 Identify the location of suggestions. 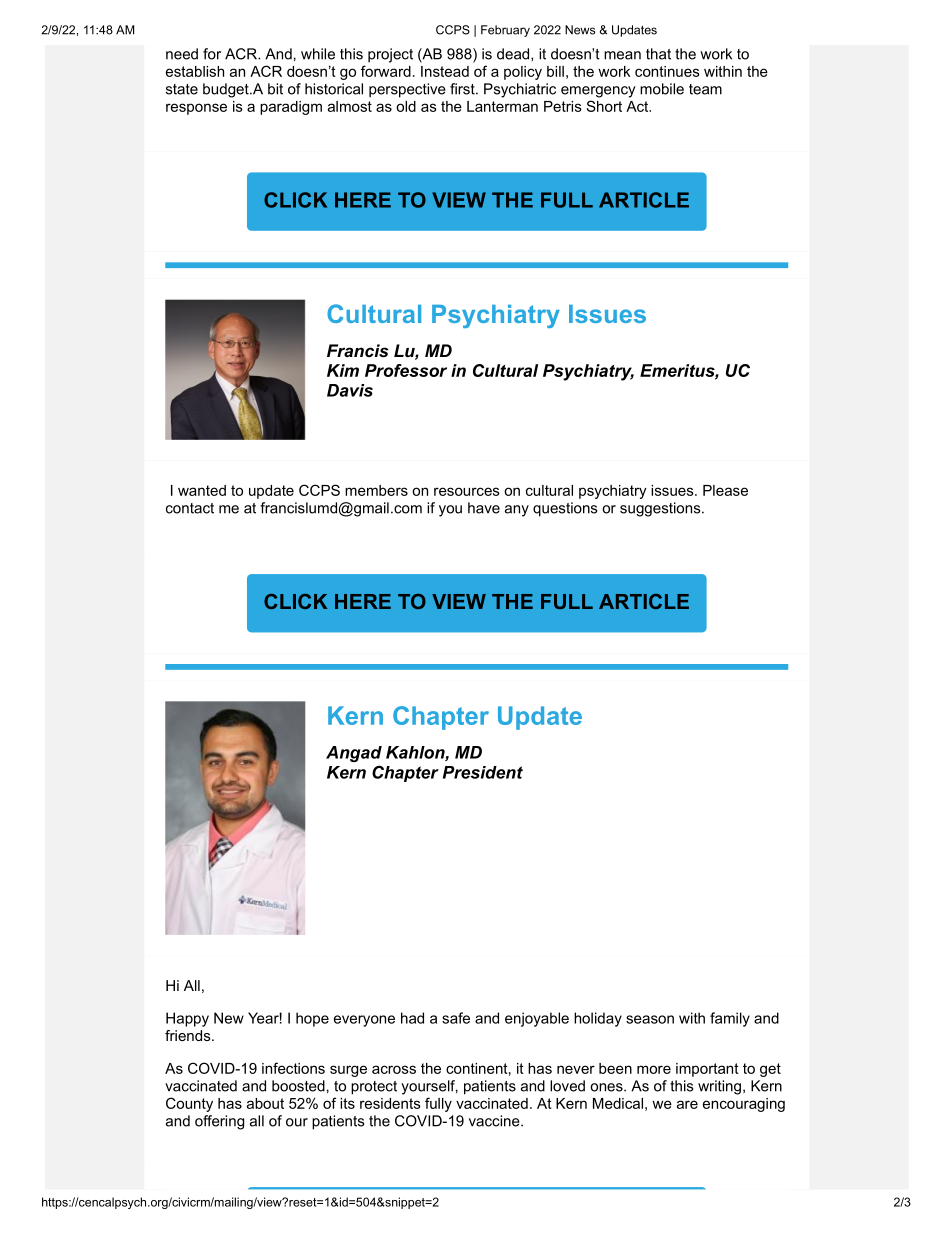
(660, 509).
